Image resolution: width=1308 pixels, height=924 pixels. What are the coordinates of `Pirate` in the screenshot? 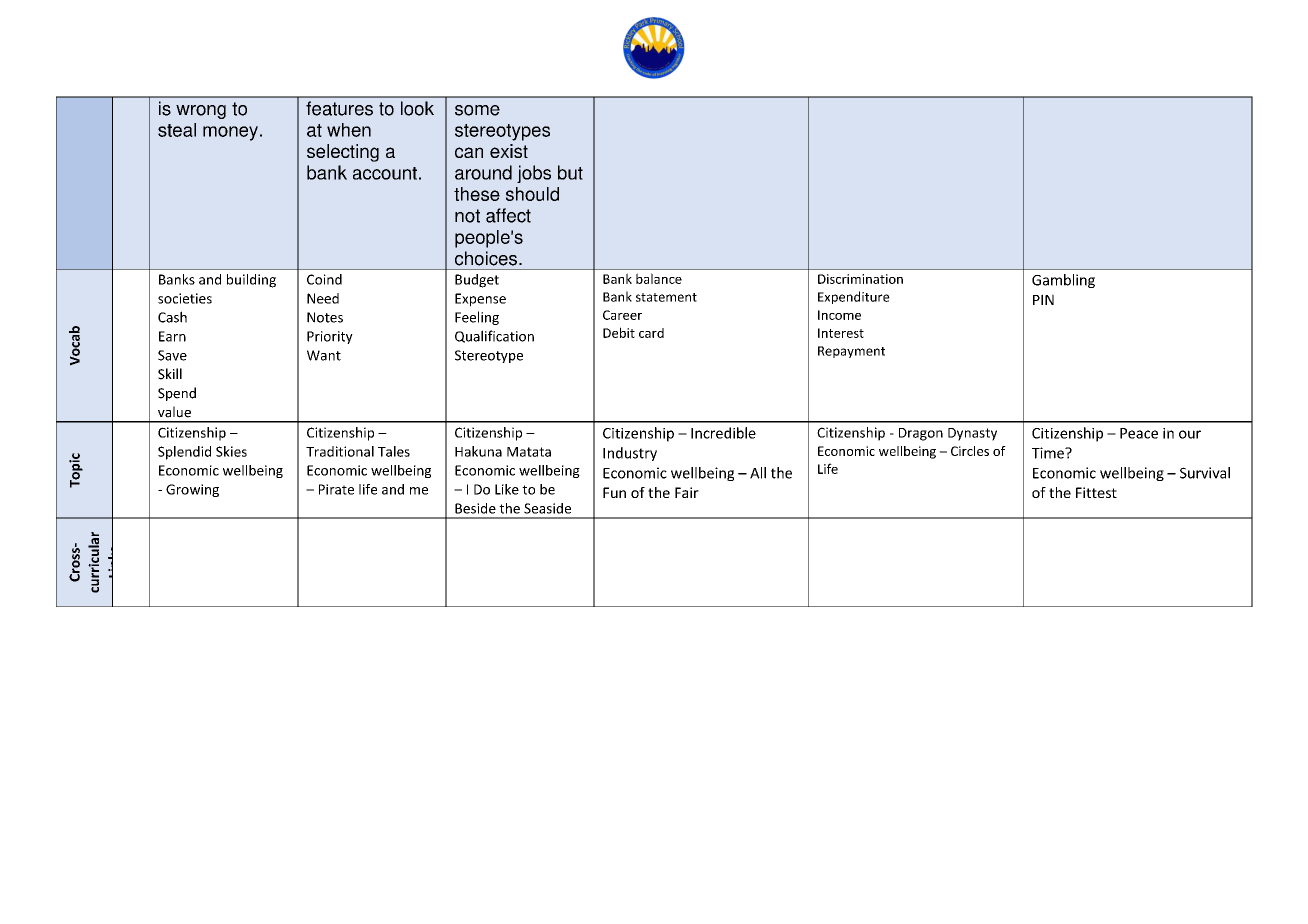 It's located at (336, 489).
